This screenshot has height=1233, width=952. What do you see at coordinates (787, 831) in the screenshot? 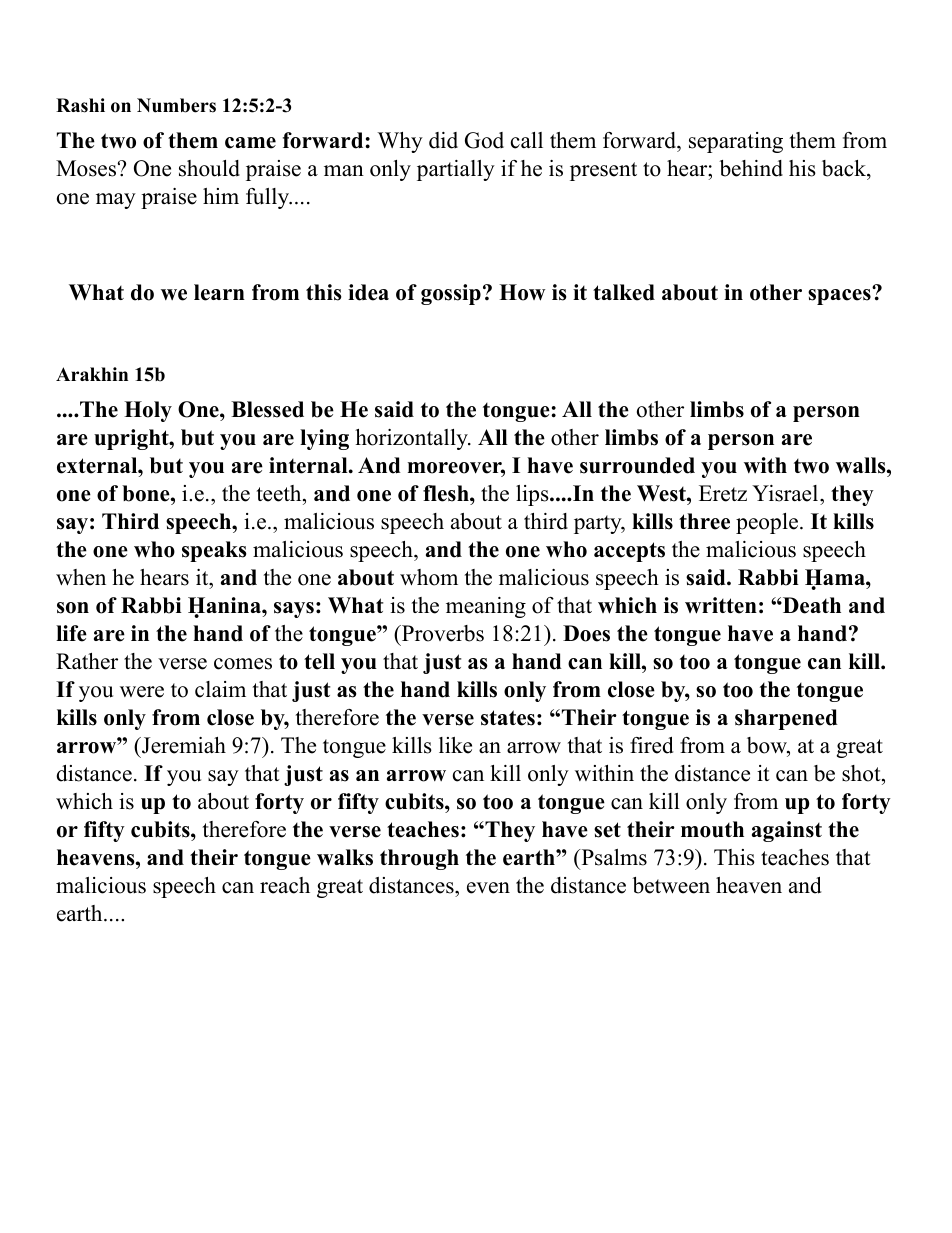
I see `against` at bounding box center [787, 831].
